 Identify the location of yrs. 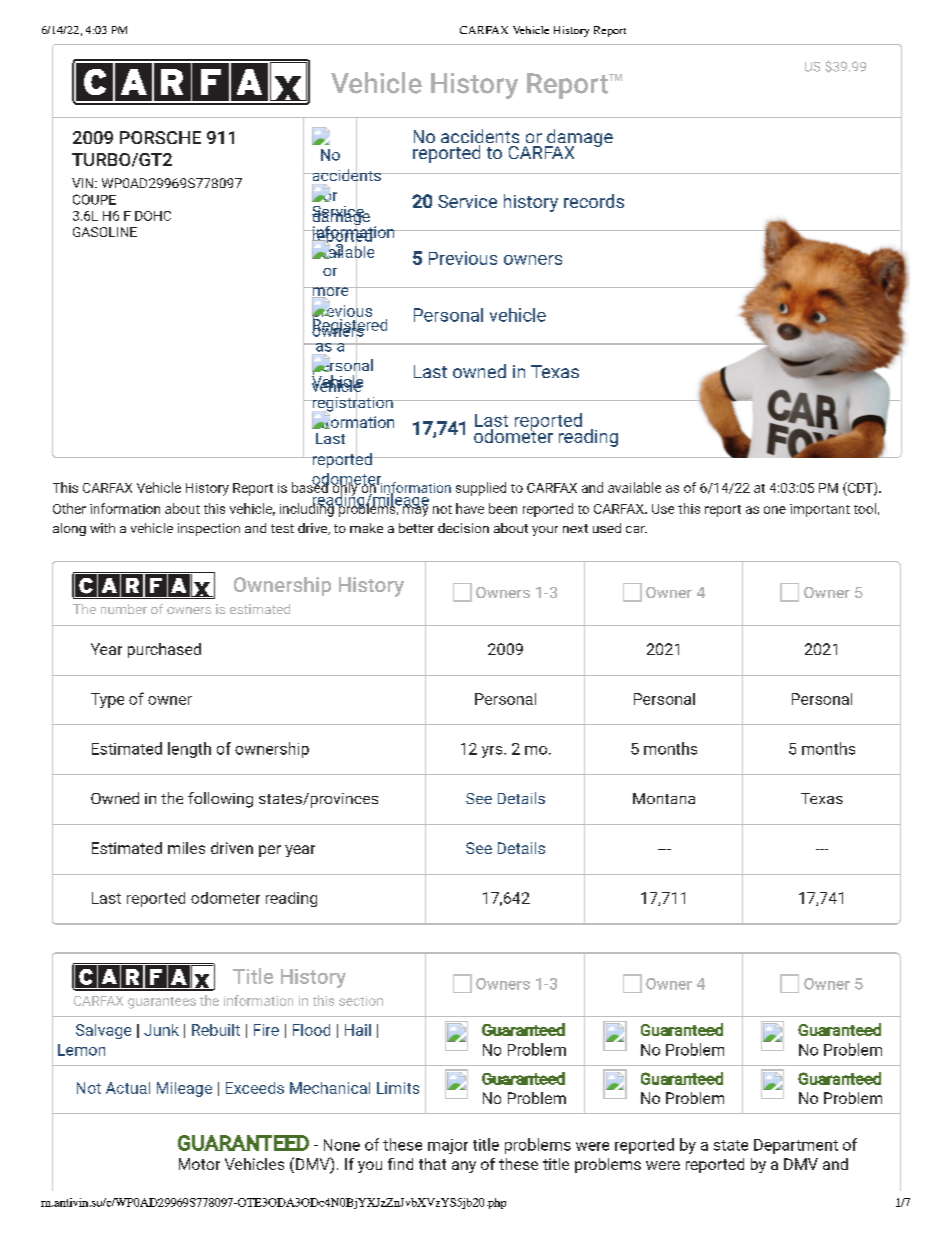
(493, 752).
